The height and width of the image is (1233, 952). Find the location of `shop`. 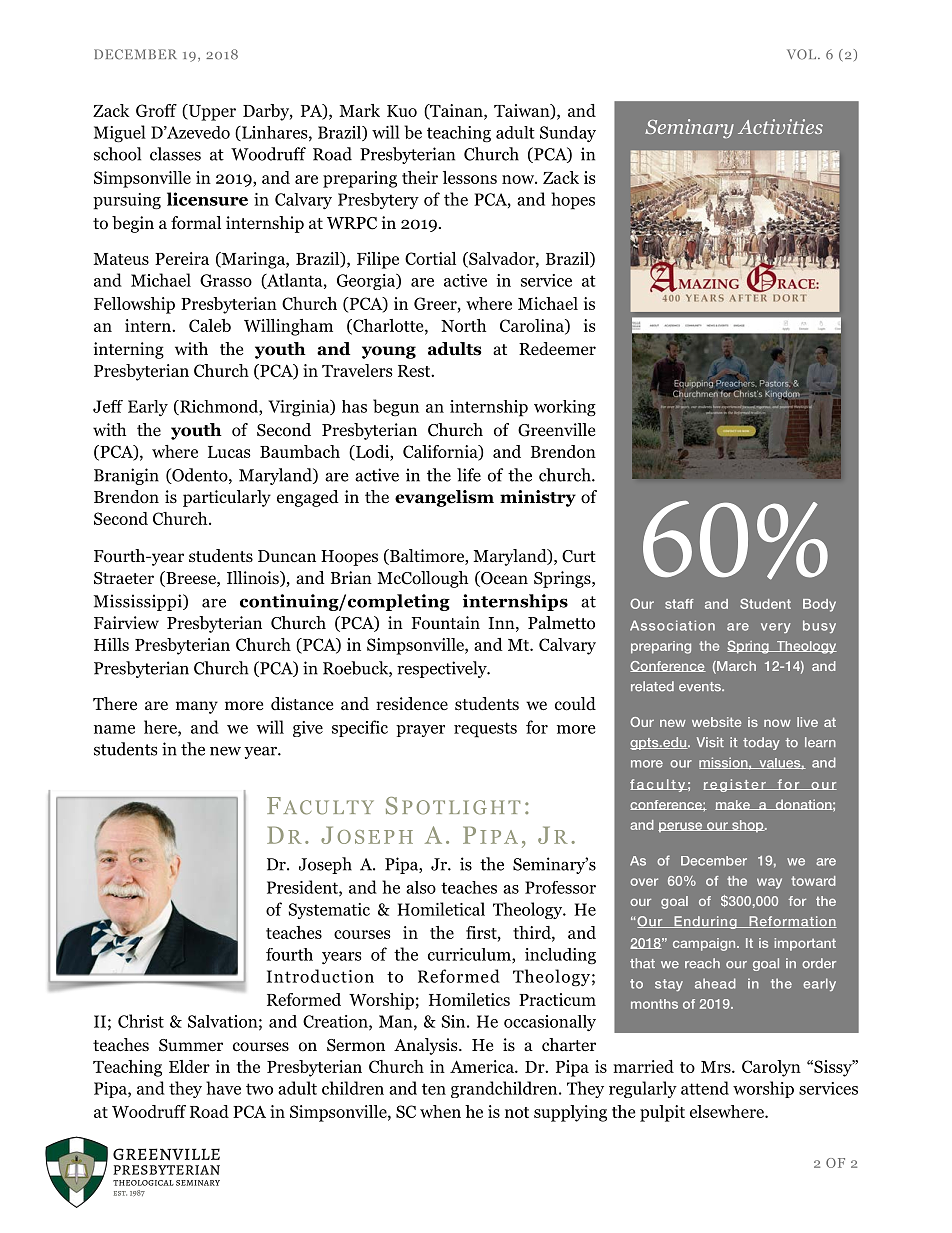

shop is located at coordinates (748, 826).
